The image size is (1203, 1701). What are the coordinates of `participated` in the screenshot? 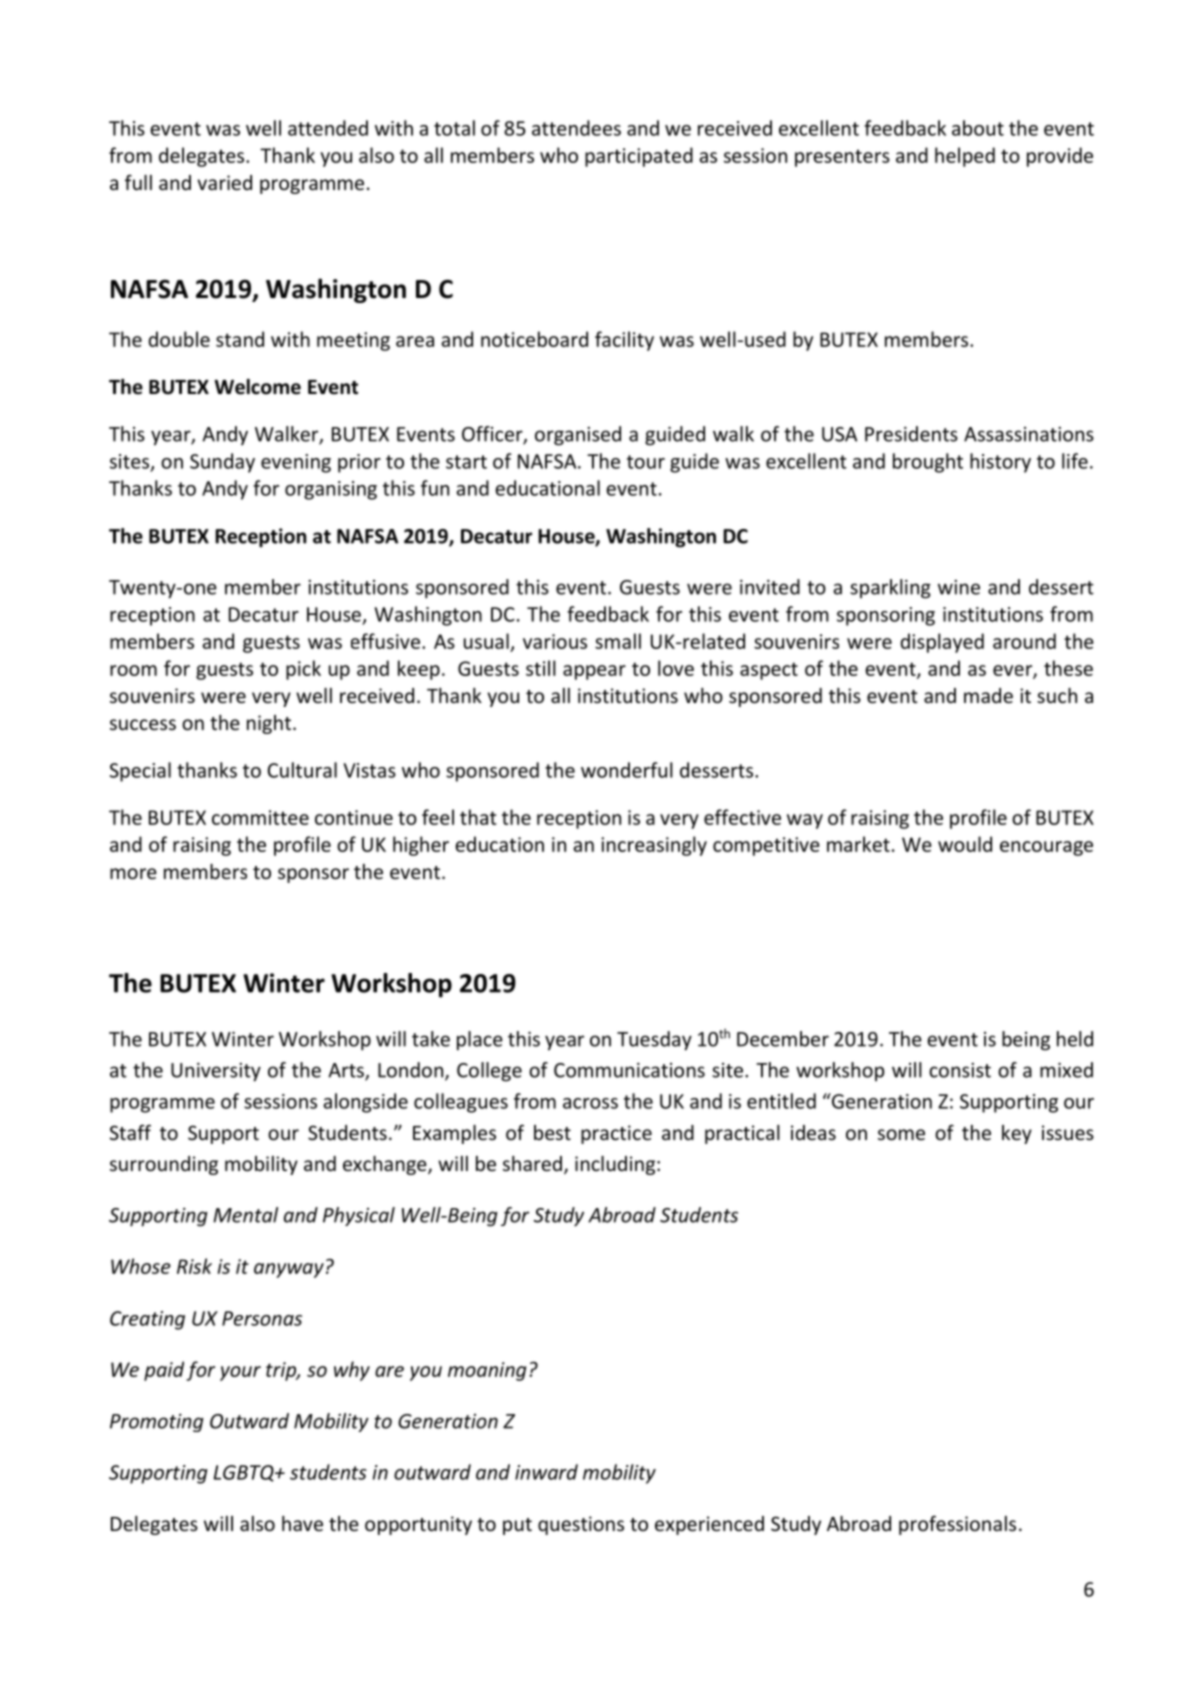 It's located at (639, 157).
